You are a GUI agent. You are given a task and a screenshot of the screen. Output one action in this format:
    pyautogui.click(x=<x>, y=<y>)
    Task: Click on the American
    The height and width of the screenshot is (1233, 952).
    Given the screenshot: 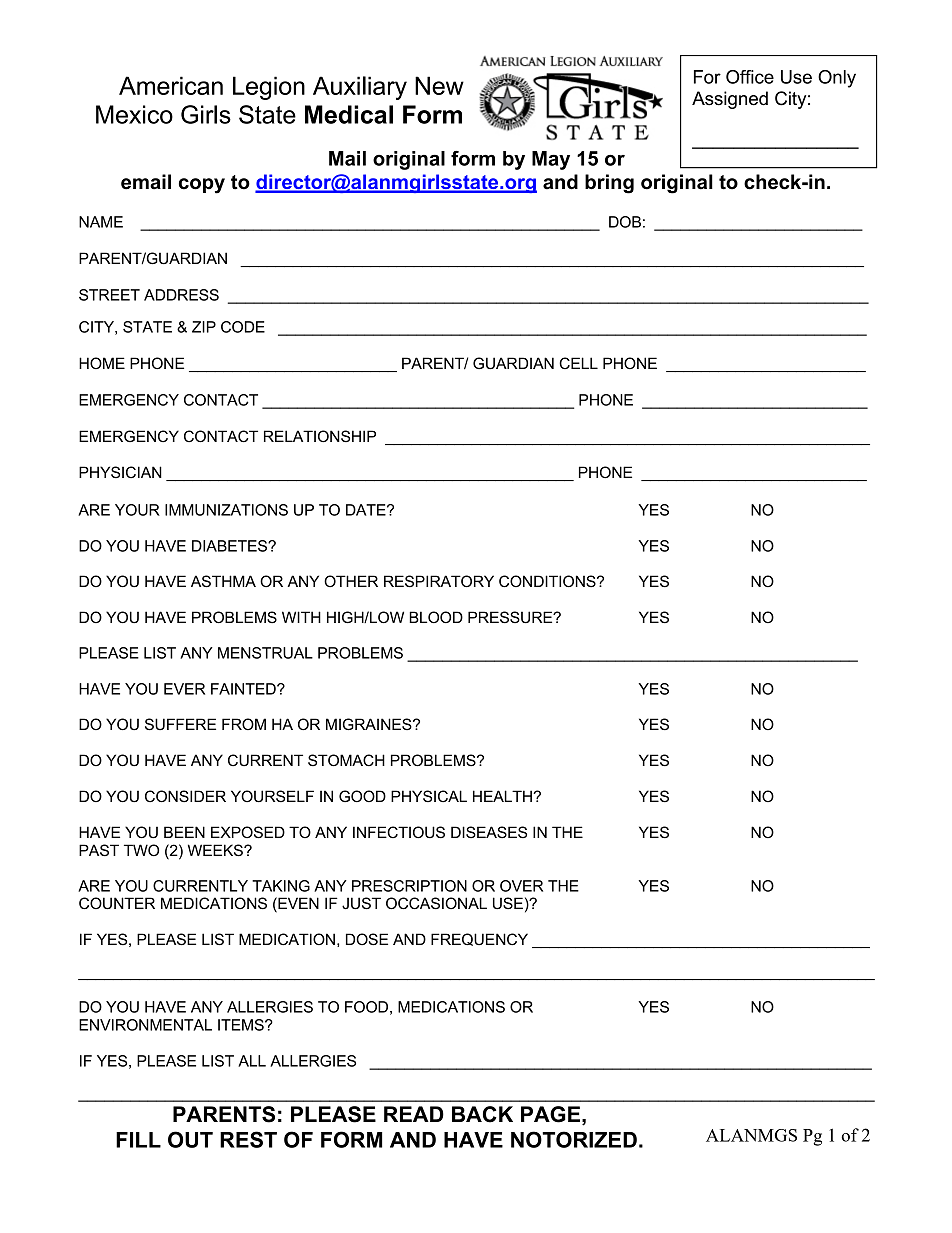 What is the action you would take?
    pyautogui.click(x=171, y=85)
